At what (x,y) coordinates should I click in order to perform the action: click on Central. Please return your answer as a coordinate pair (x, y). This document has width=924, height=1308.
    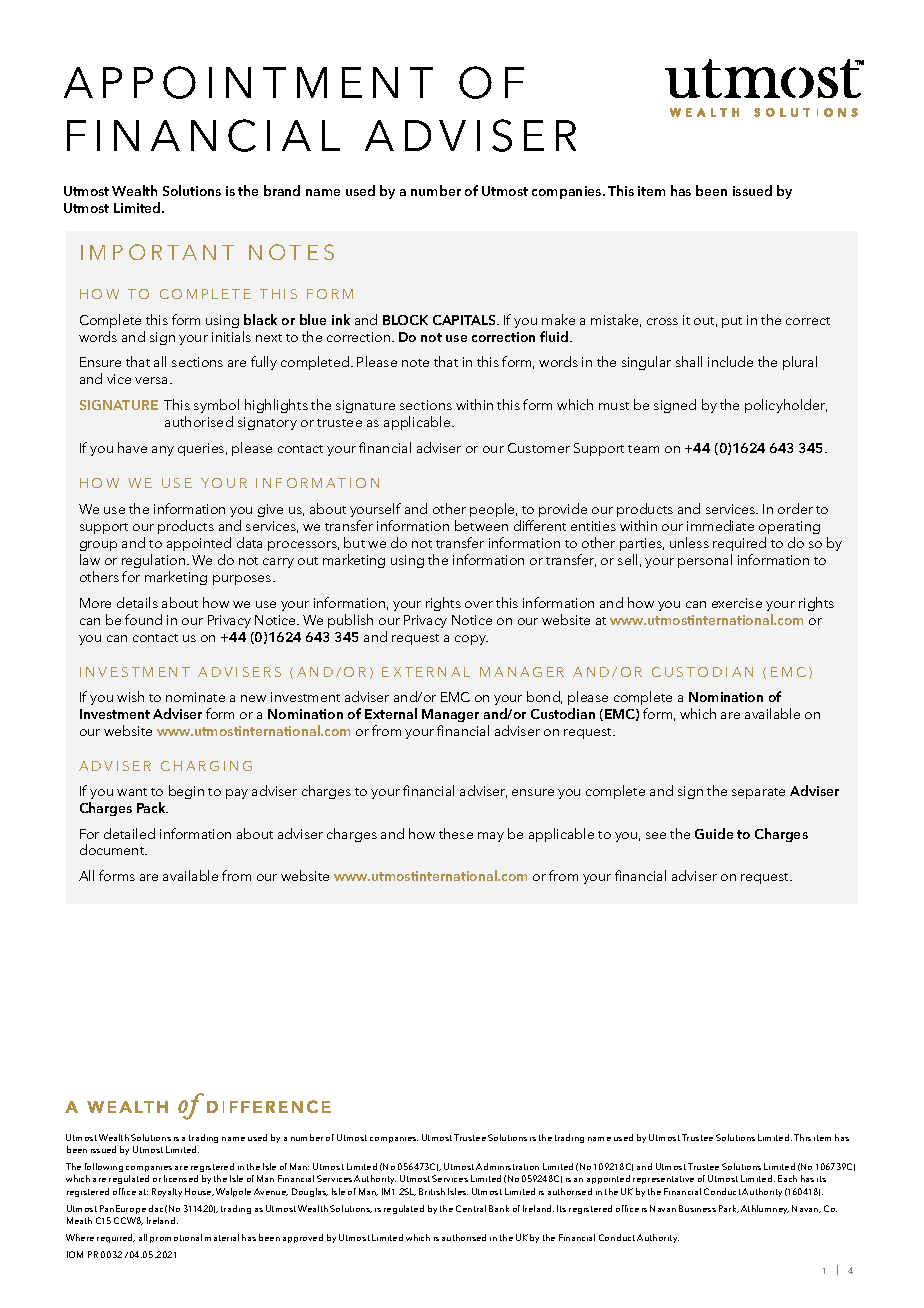
    Looking at the image, I should click on (471, 1208).
